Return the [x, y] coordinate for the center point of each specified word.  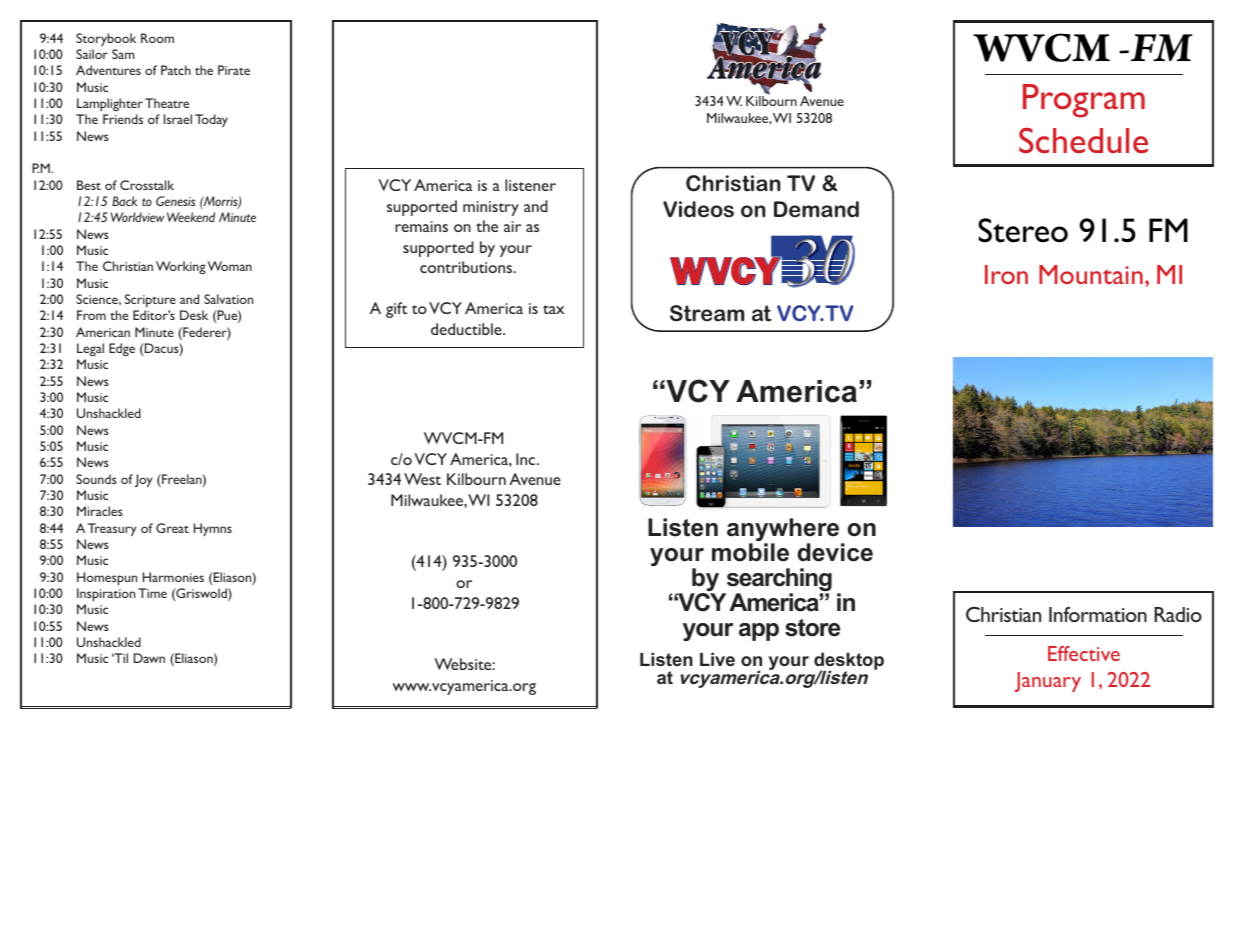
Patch [176, 70]
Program [1084, 101]
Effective [1084, 653]
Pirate [234, 70]
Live [717, 659]
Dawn [149, 658]
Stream [707, 313]
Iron [1006, 274]
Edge [122, 349]
